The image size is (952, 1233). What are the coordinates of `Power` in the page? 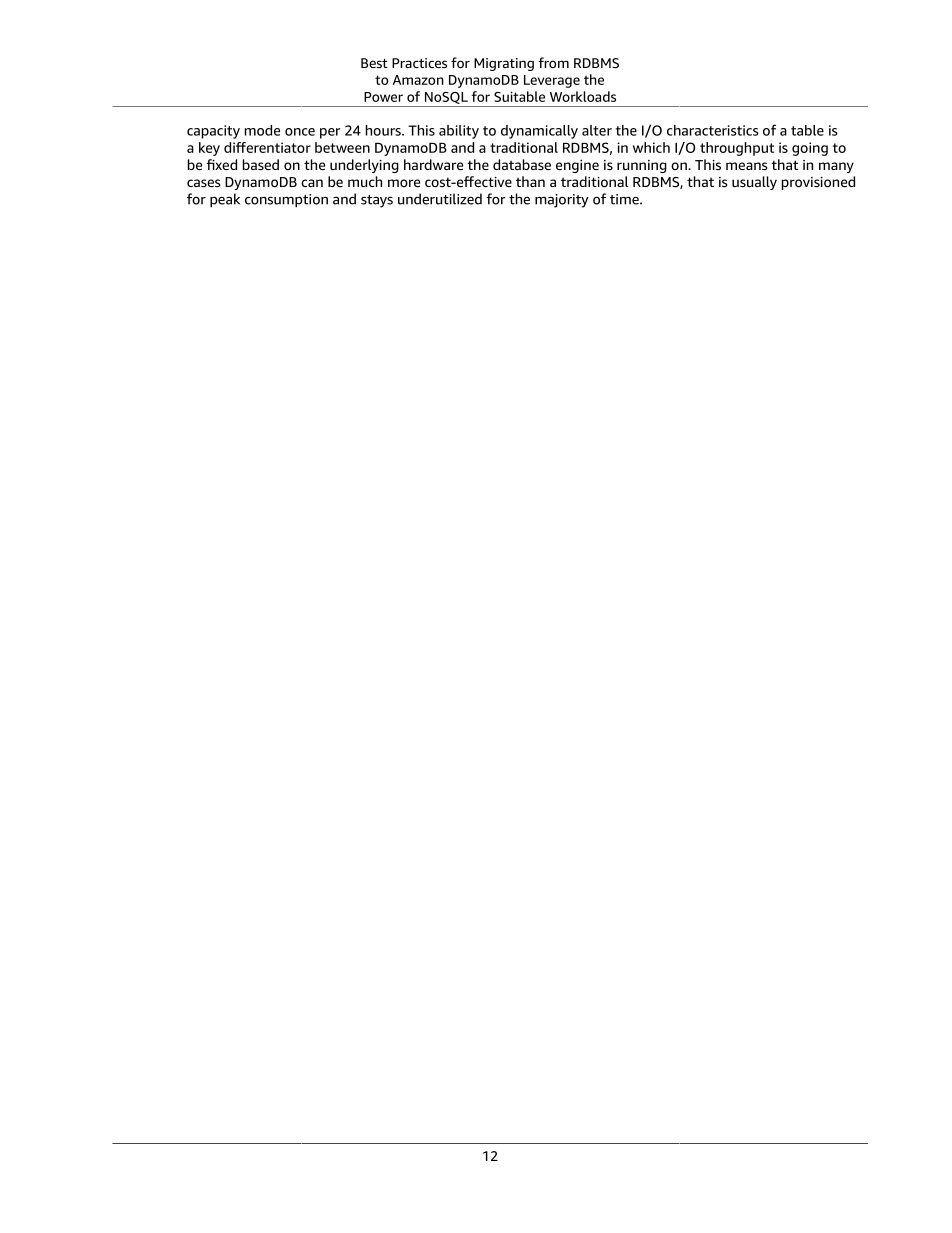 It's located at (383, 97).
